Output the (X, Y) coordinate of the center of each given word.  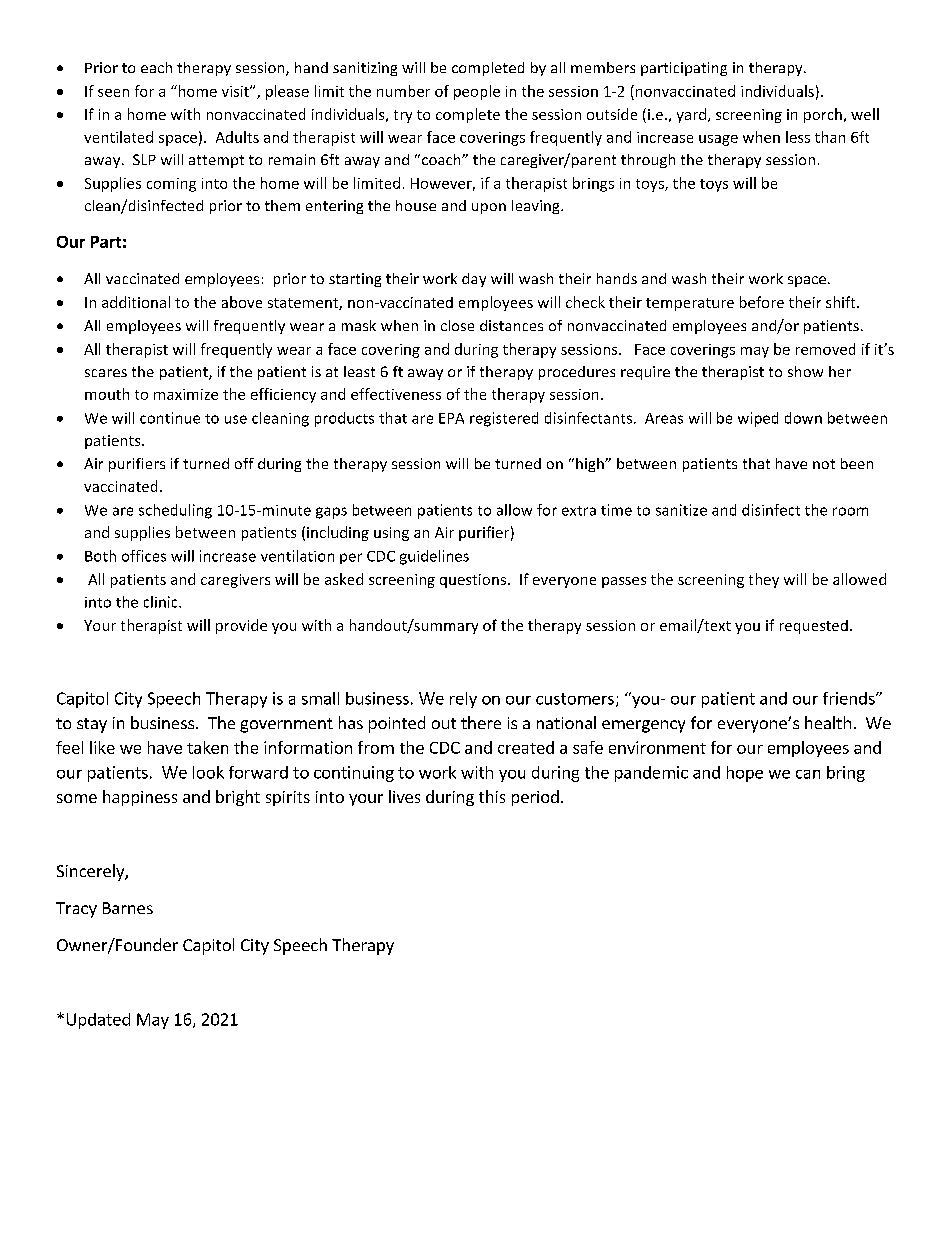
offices (144, 556)
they (764, 580)
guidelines (434, 557)
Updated (98, 1021)
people (477, 92)
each (156, 67)
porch (823, 115)
